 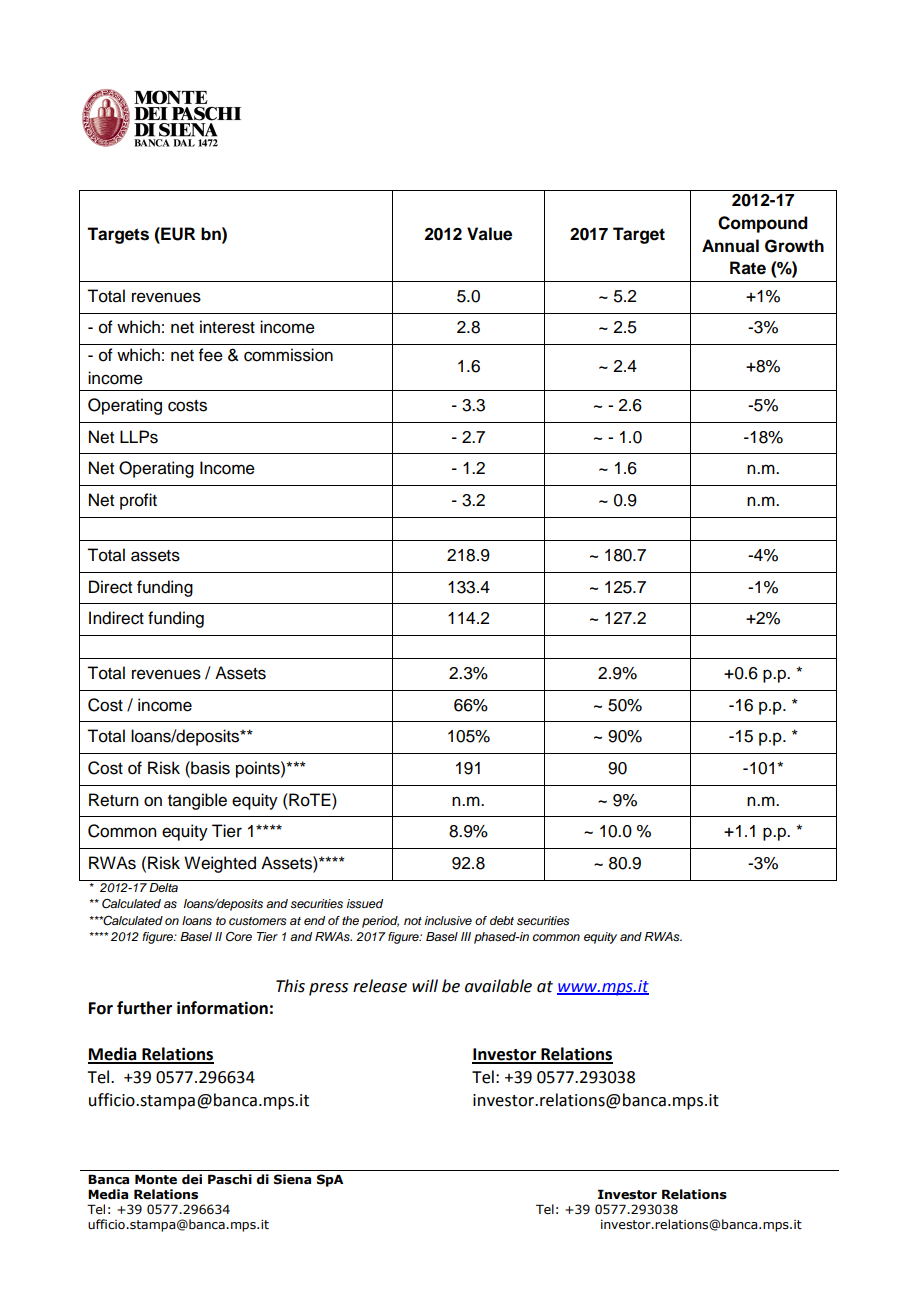 What do you see at coordinates (138, 501) in the page?
I see `profit` at bounding box center [138, 501].
